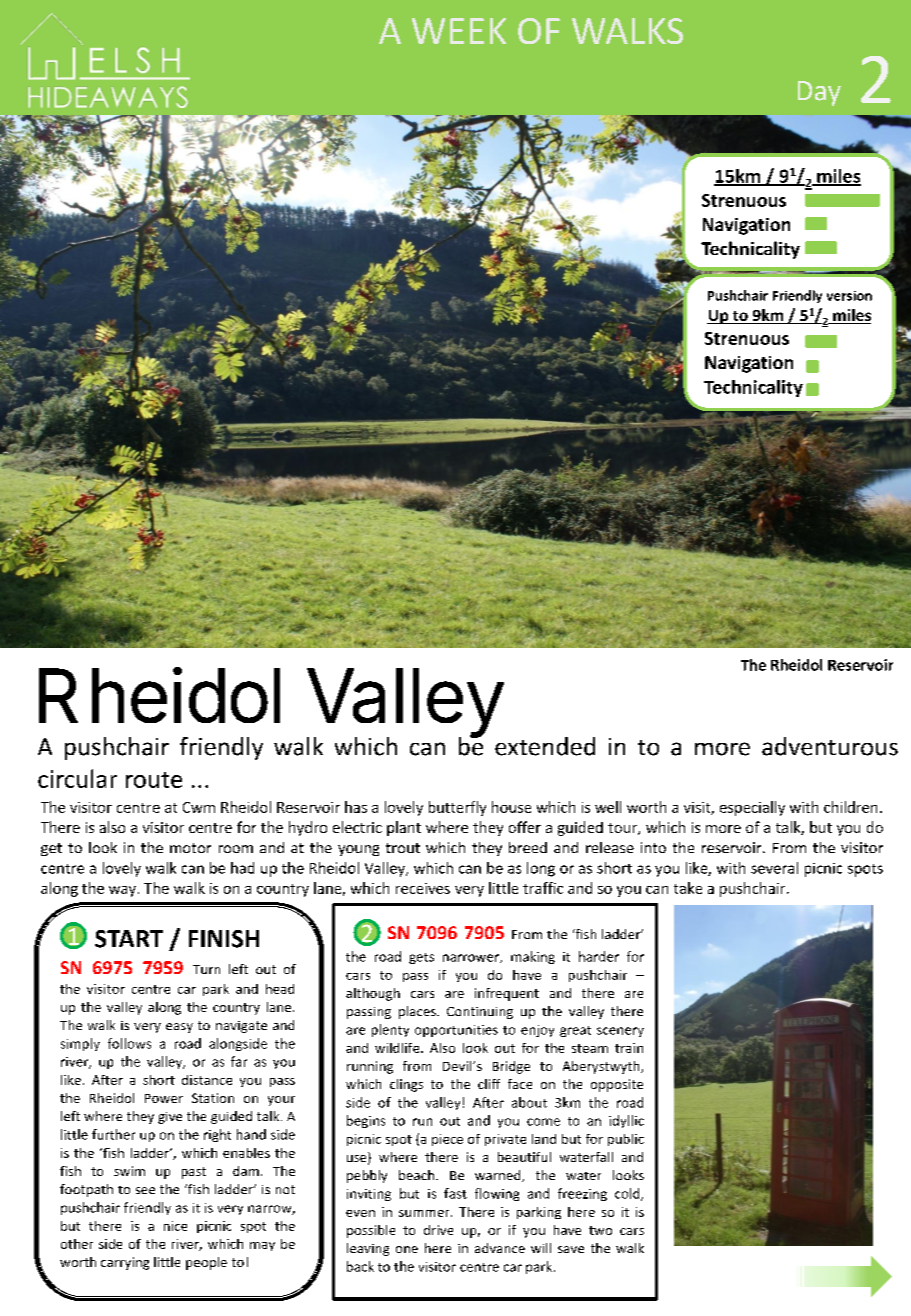 Image resolution: width=911 pixels, height=1316 pixels. What do you see at coordinates (774, 868) in the screenshot?
I see `several` at bounding box center [774, 868].
